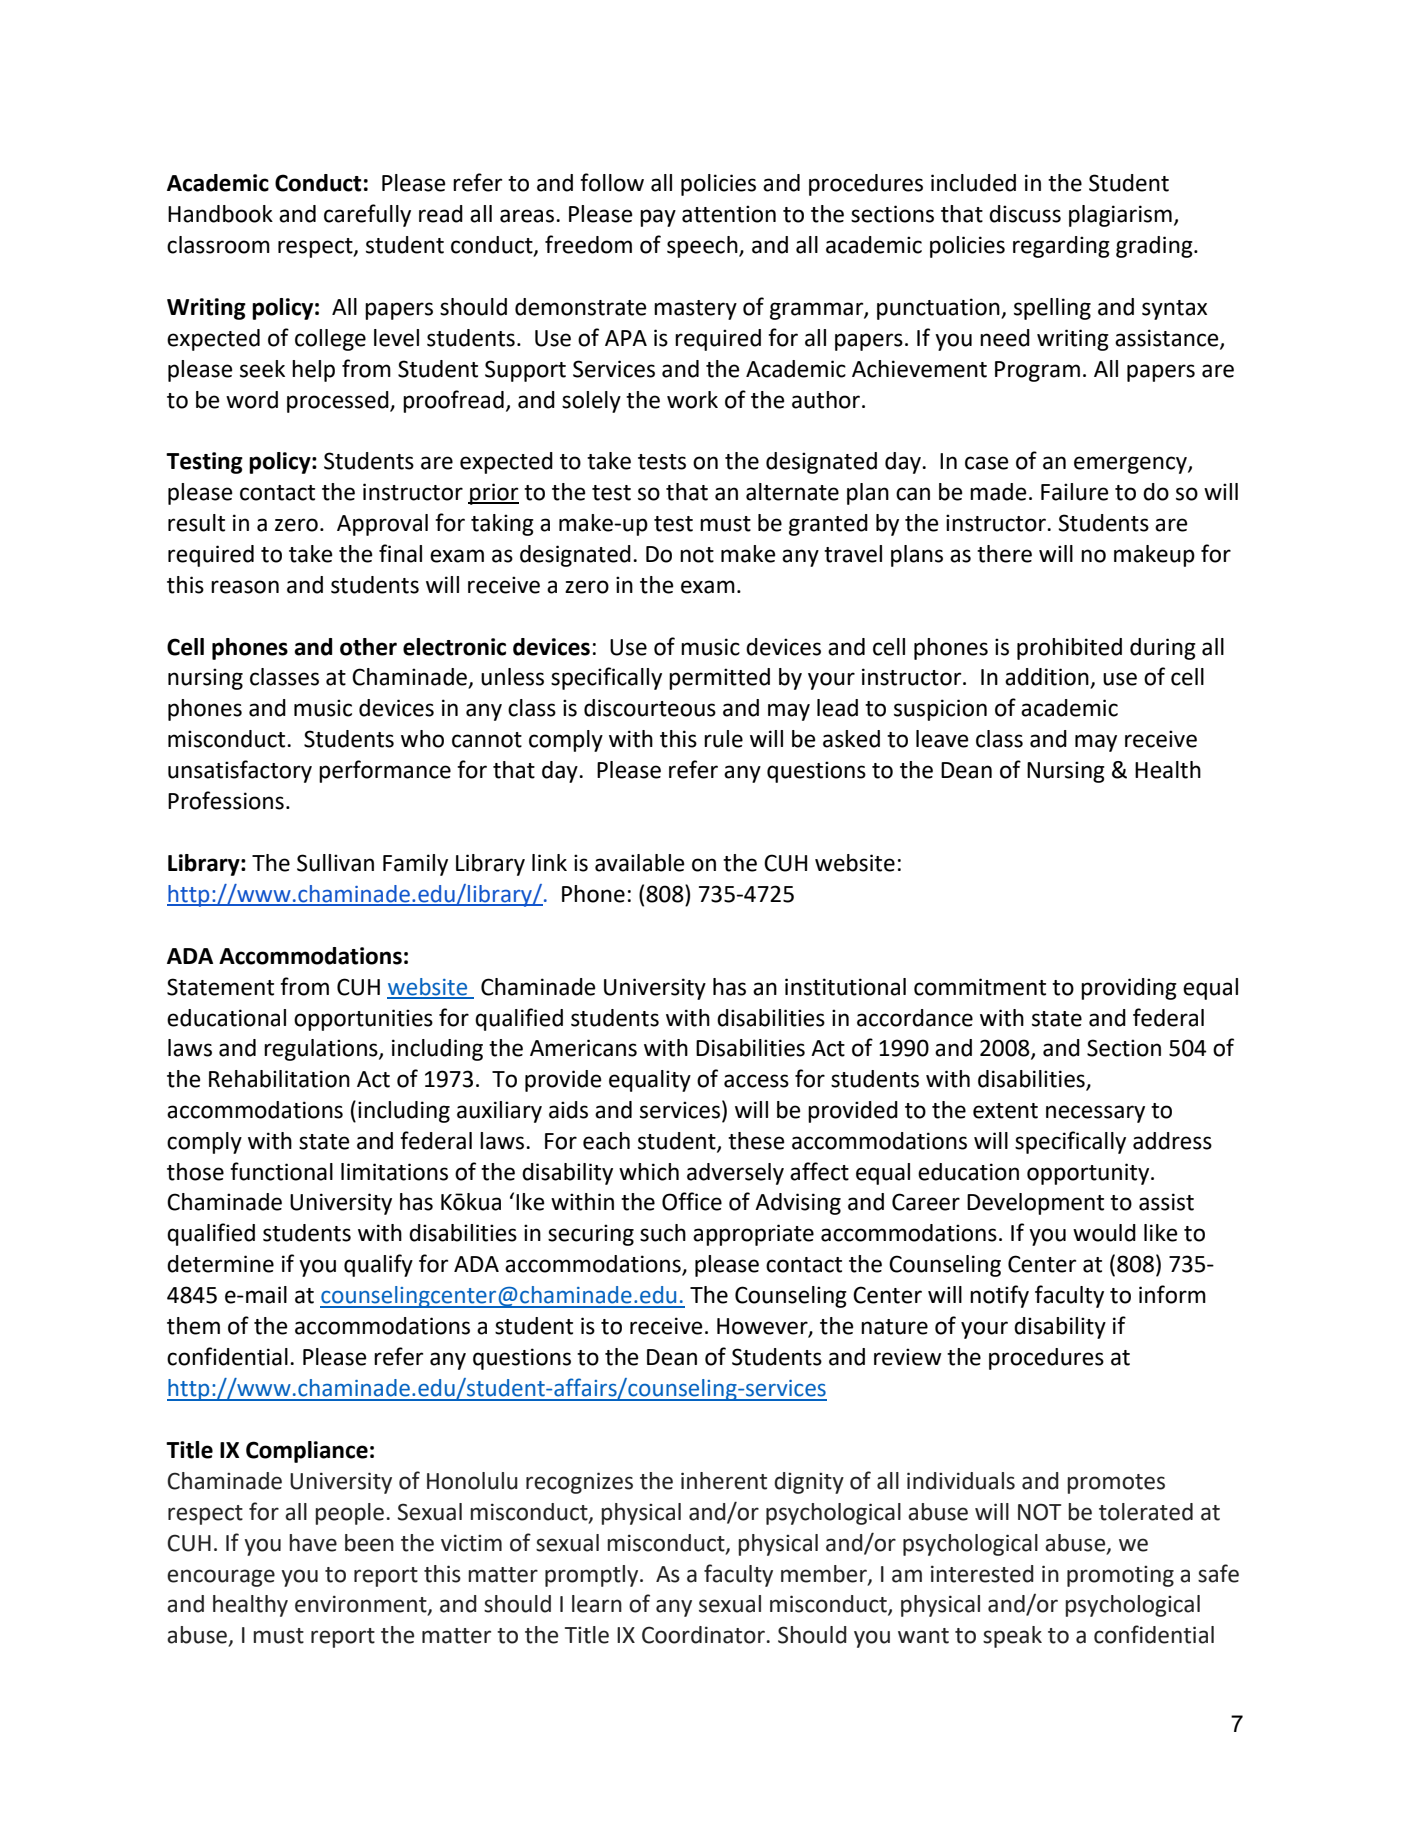 The height and width of the page is (1822, 1408). I want to click on Coordinator, so click(703, 1635).
